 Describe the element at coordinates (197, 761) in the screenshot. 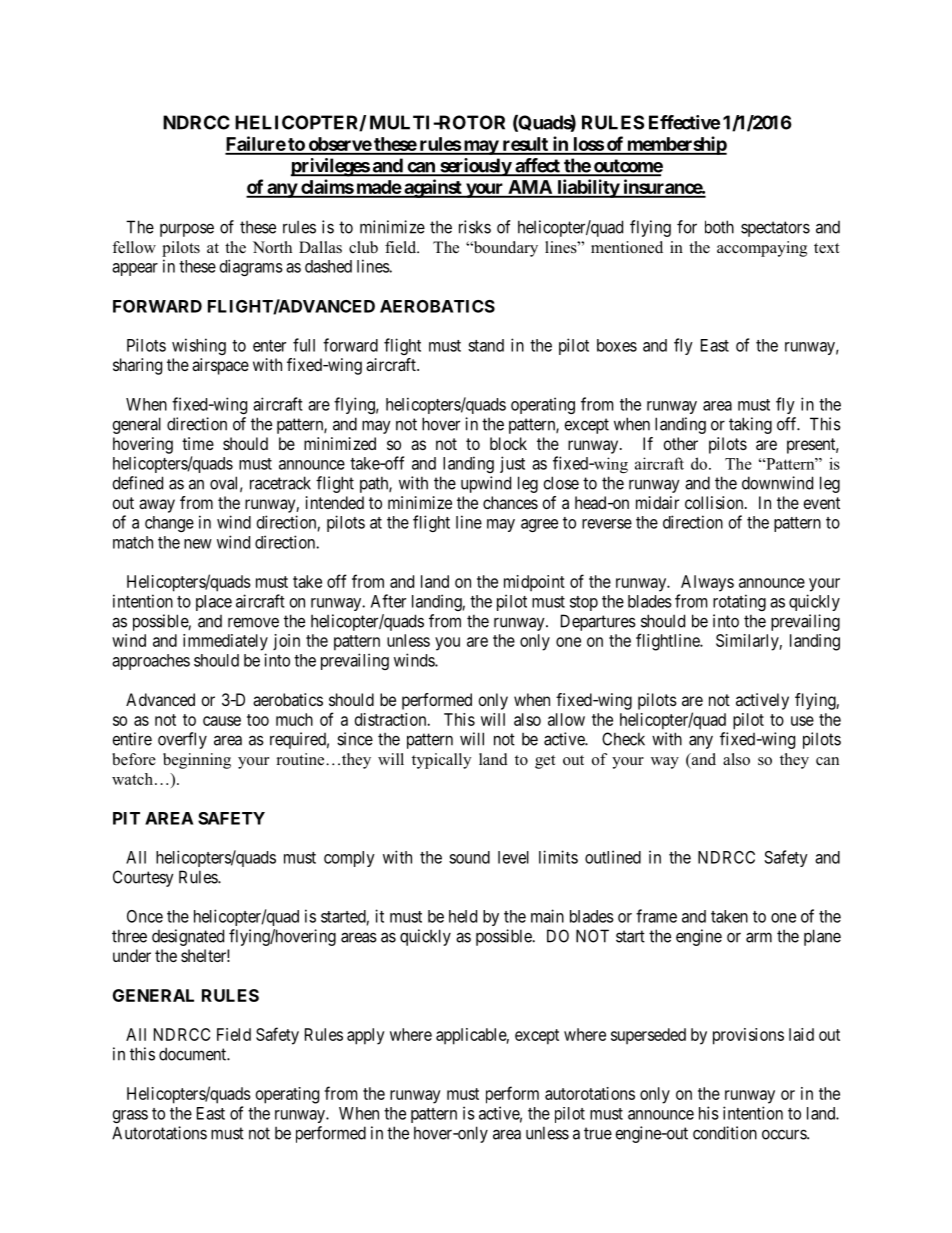

I see `beginning` at that location.
